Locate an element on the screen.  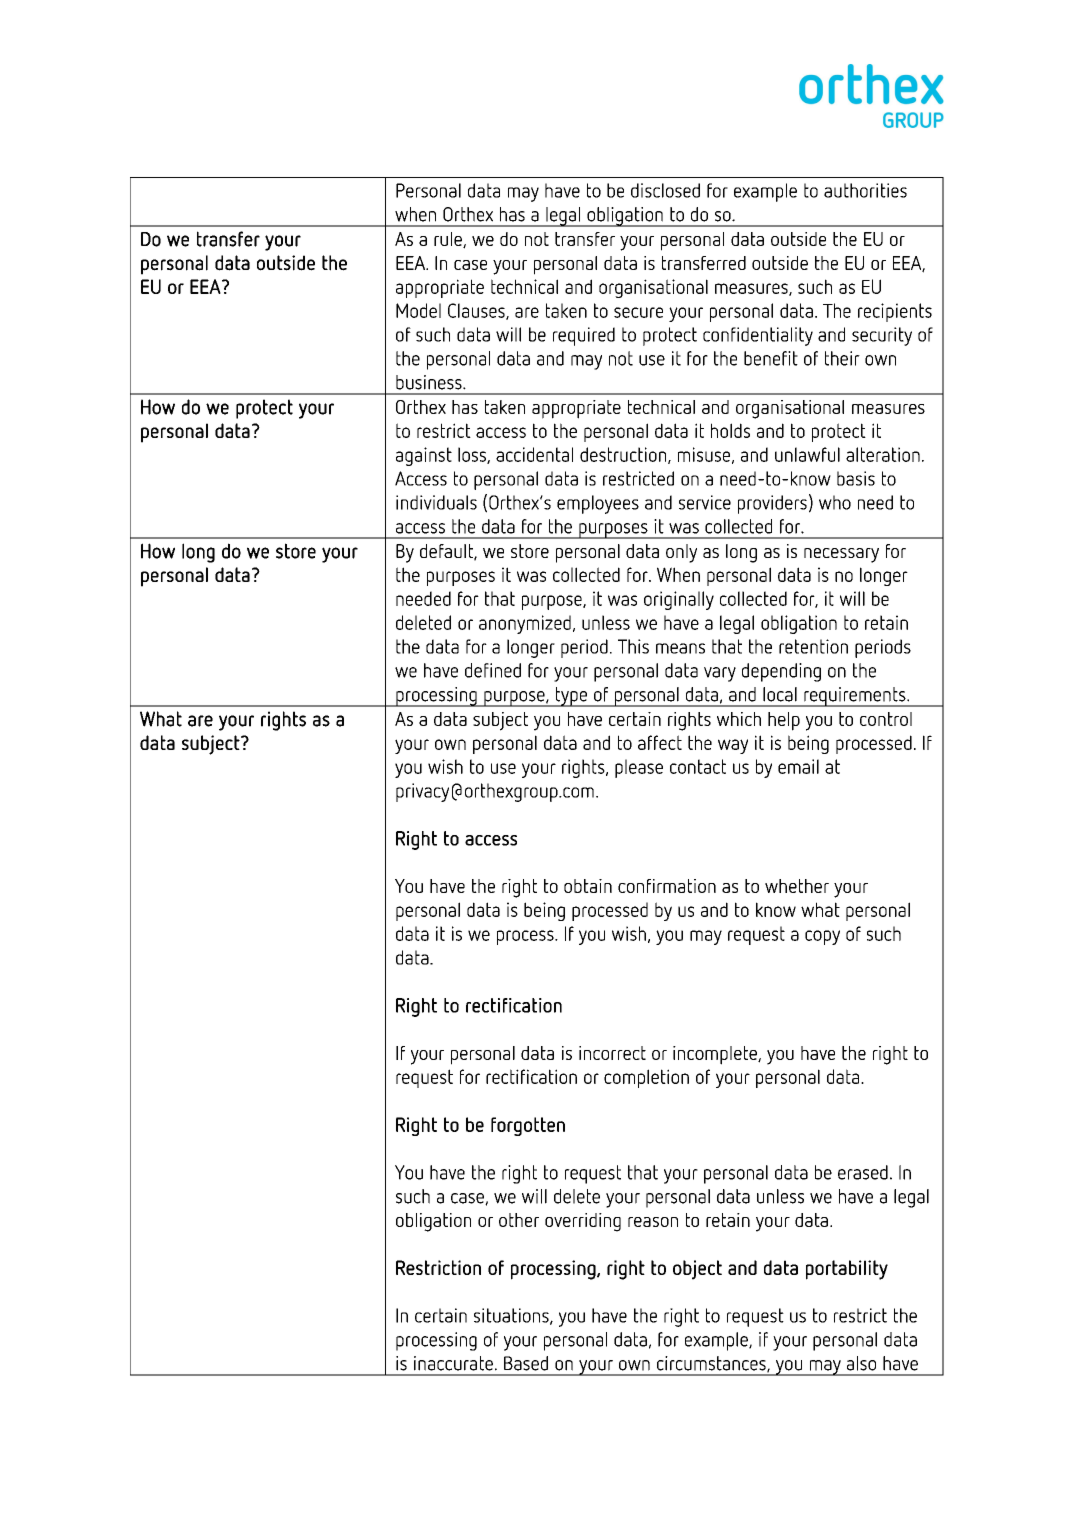
who is located at coordinates (835, 502).
